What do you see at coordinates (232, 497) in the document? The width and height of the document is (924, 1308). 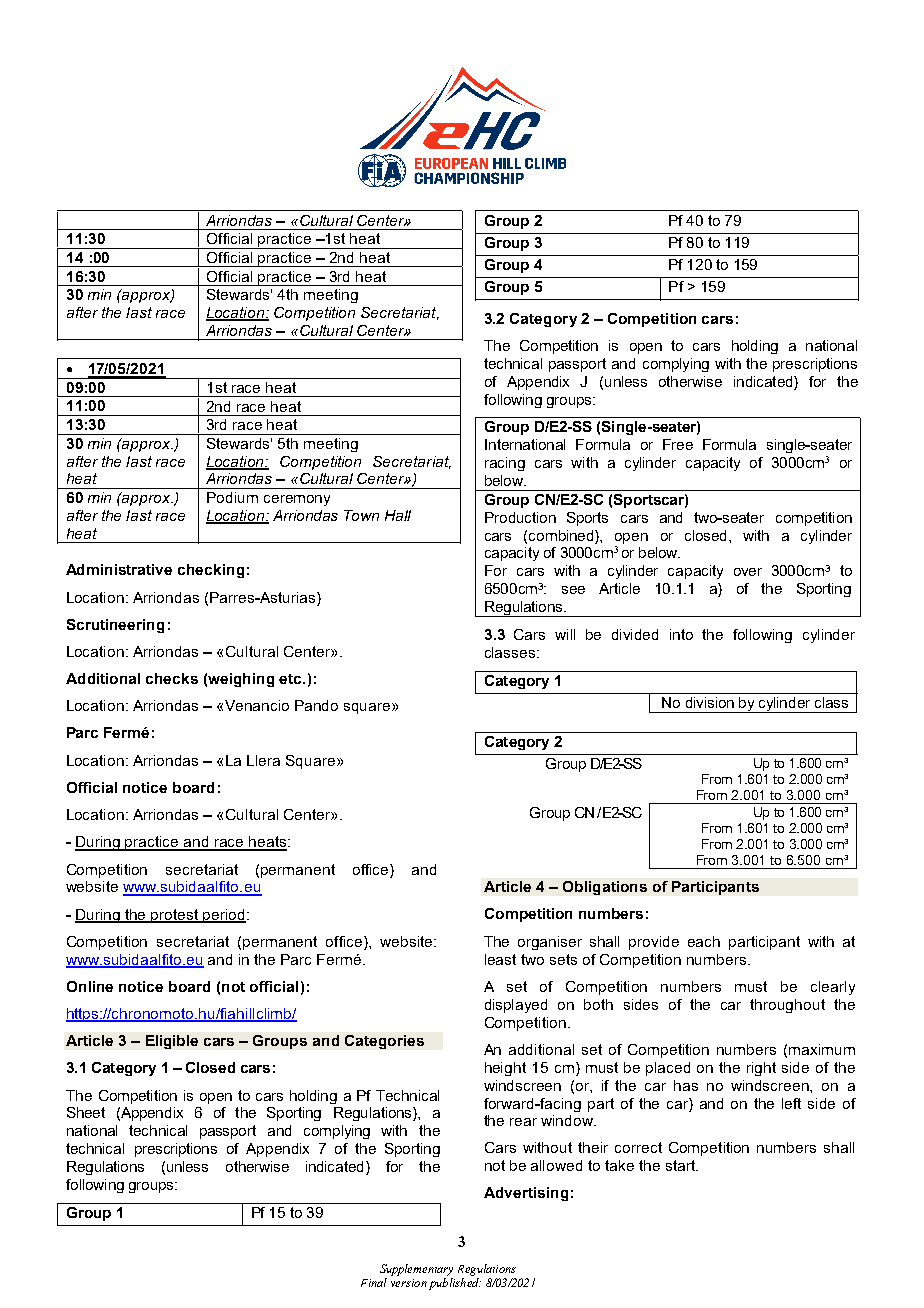 I see `Podium` at bounding box center [232, 497].
